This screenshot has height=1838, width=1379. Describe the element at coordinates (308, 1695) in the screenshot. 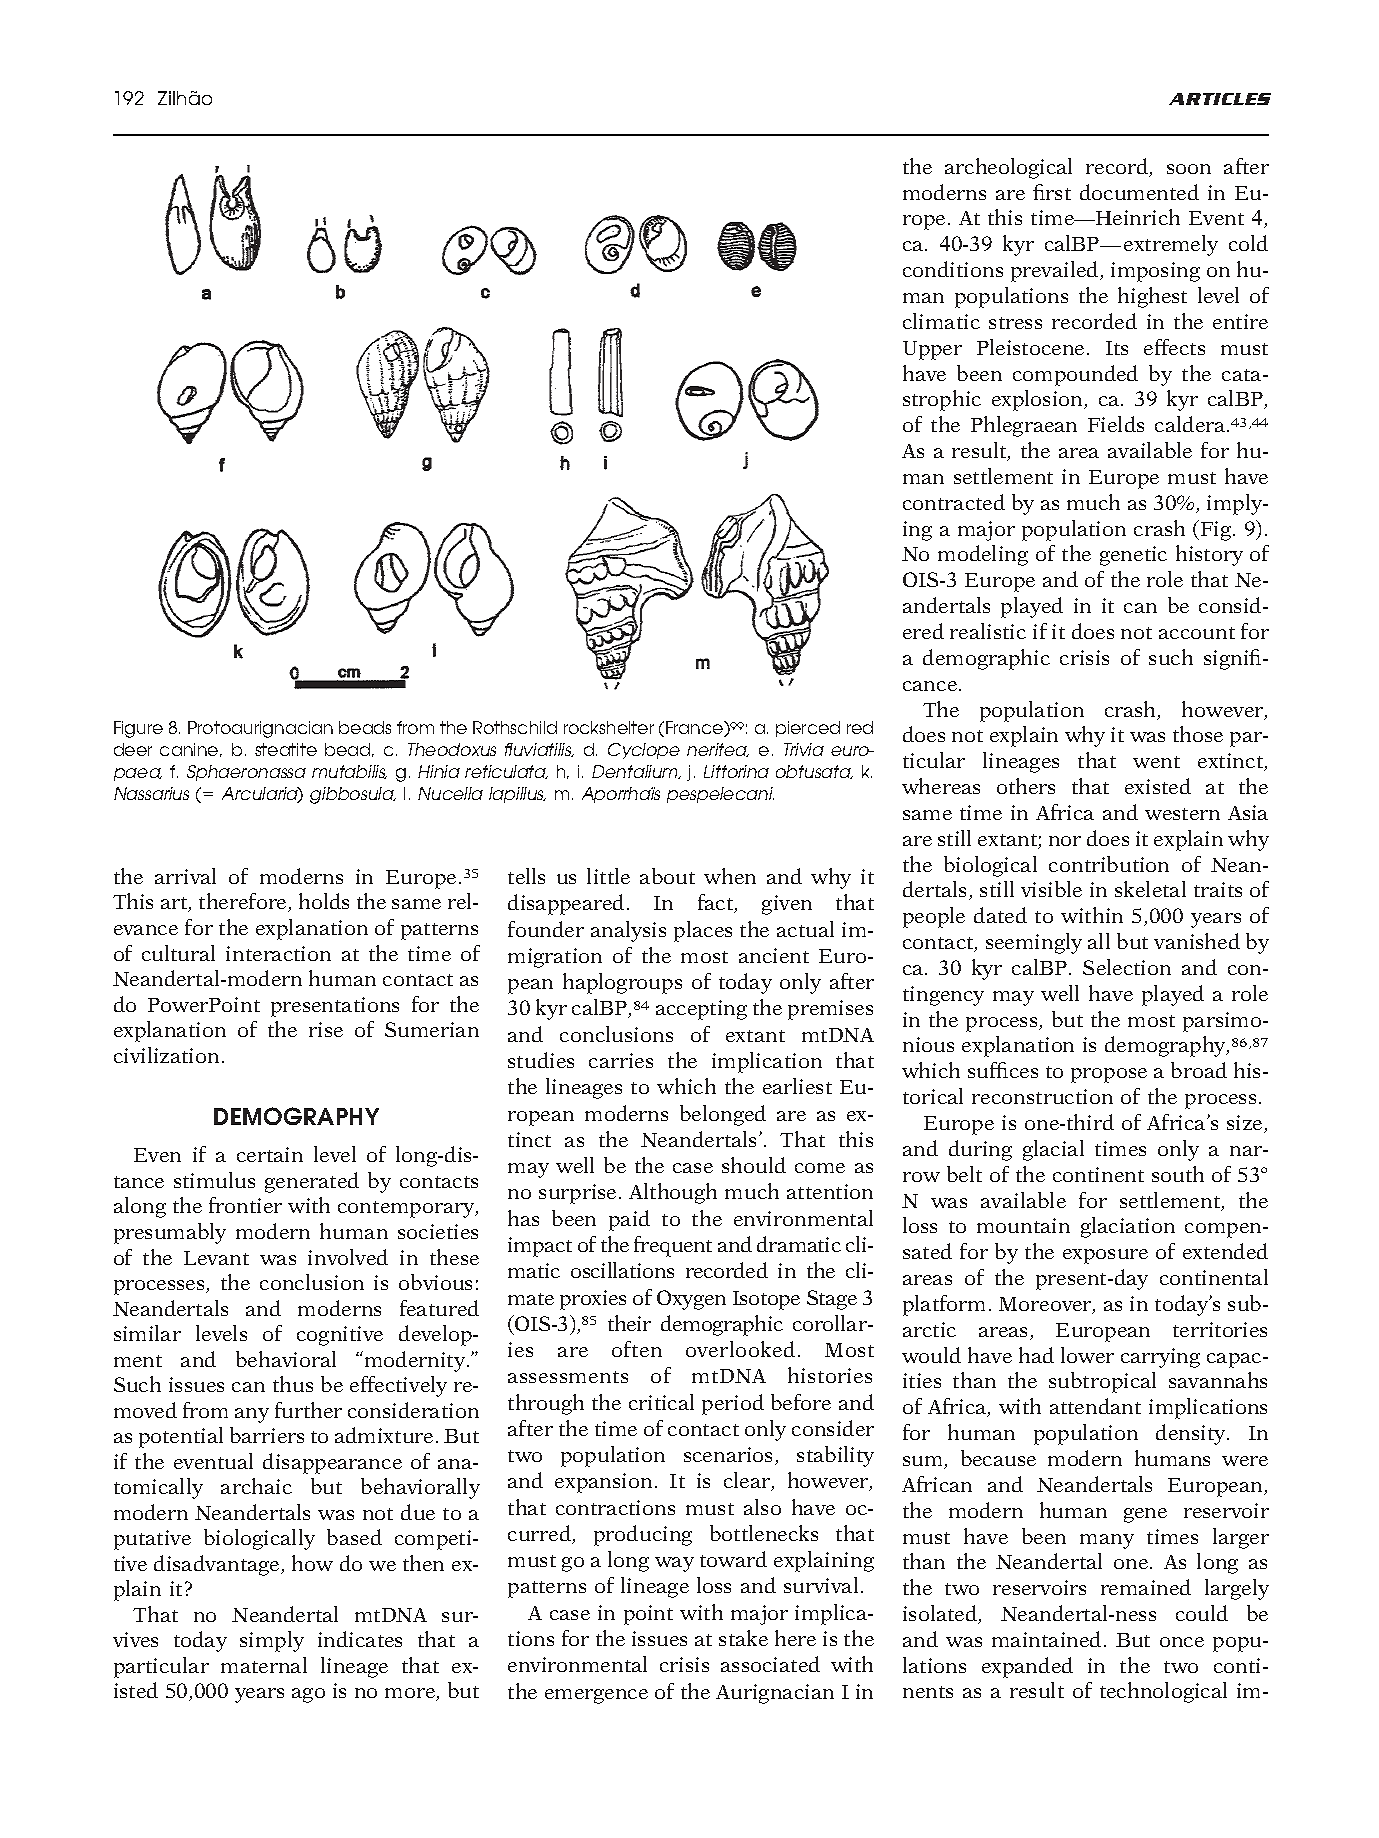

I see `ago` at that location.
